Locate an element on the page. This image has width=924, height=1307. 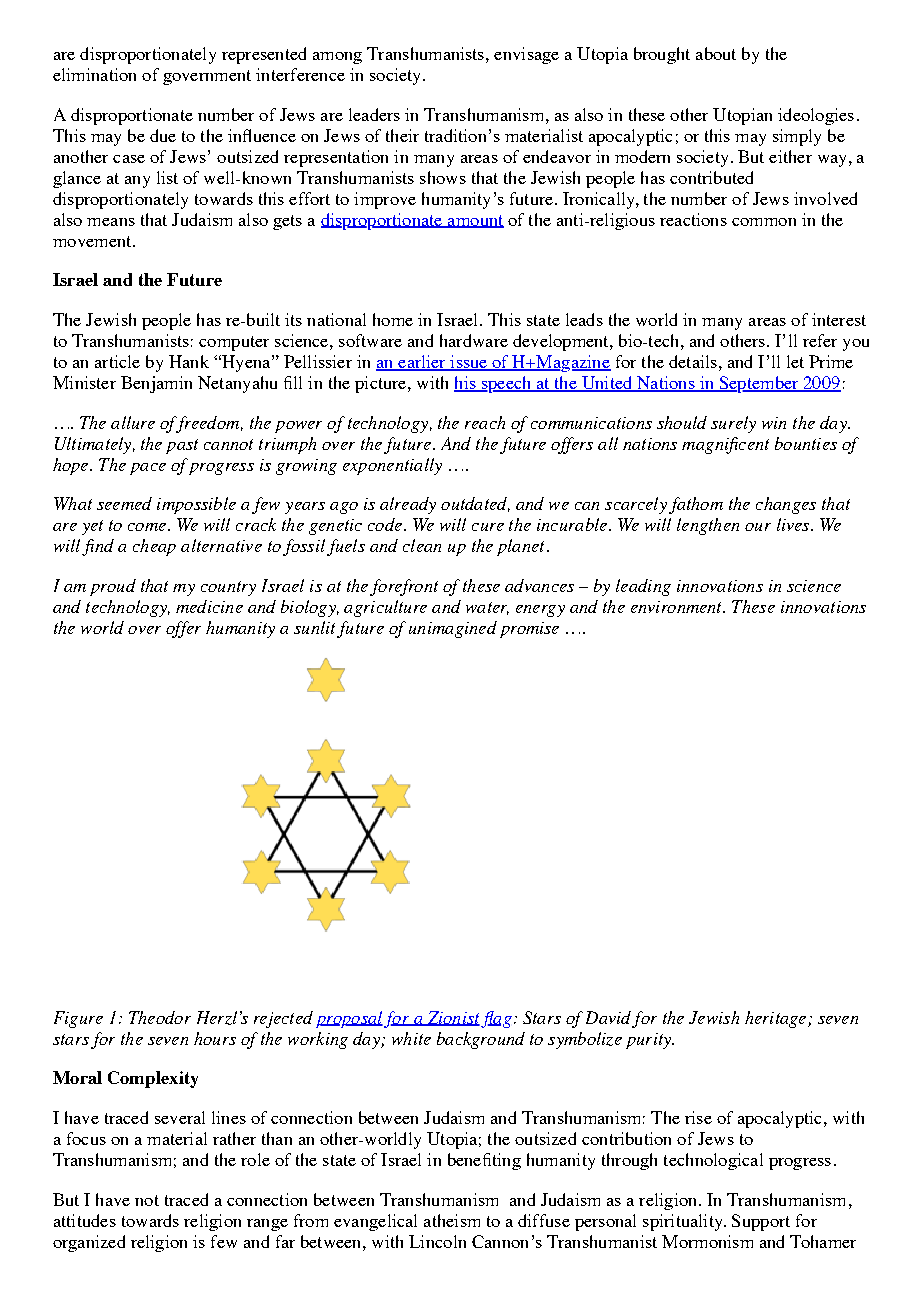
environment is located at coordinates (678, 607).
